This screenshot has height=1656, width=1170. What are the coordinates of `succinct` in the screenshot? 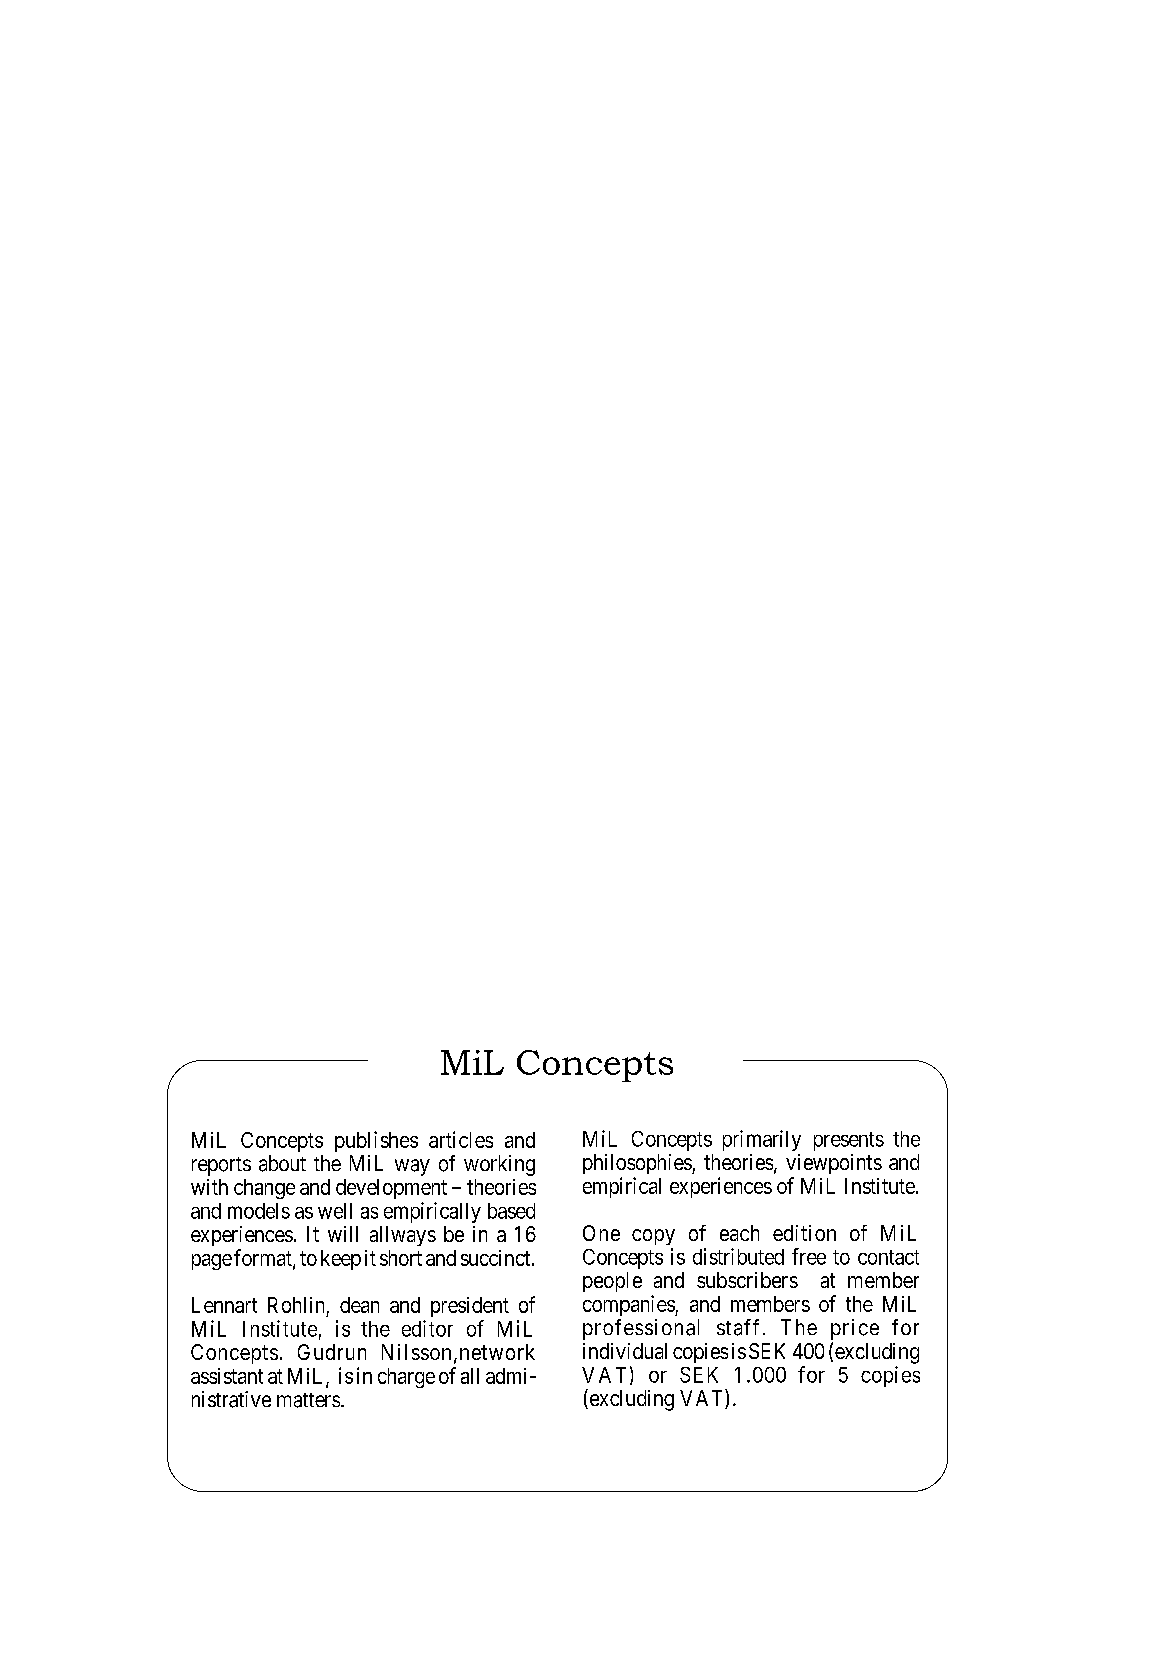 It's located at (497, 1258).
